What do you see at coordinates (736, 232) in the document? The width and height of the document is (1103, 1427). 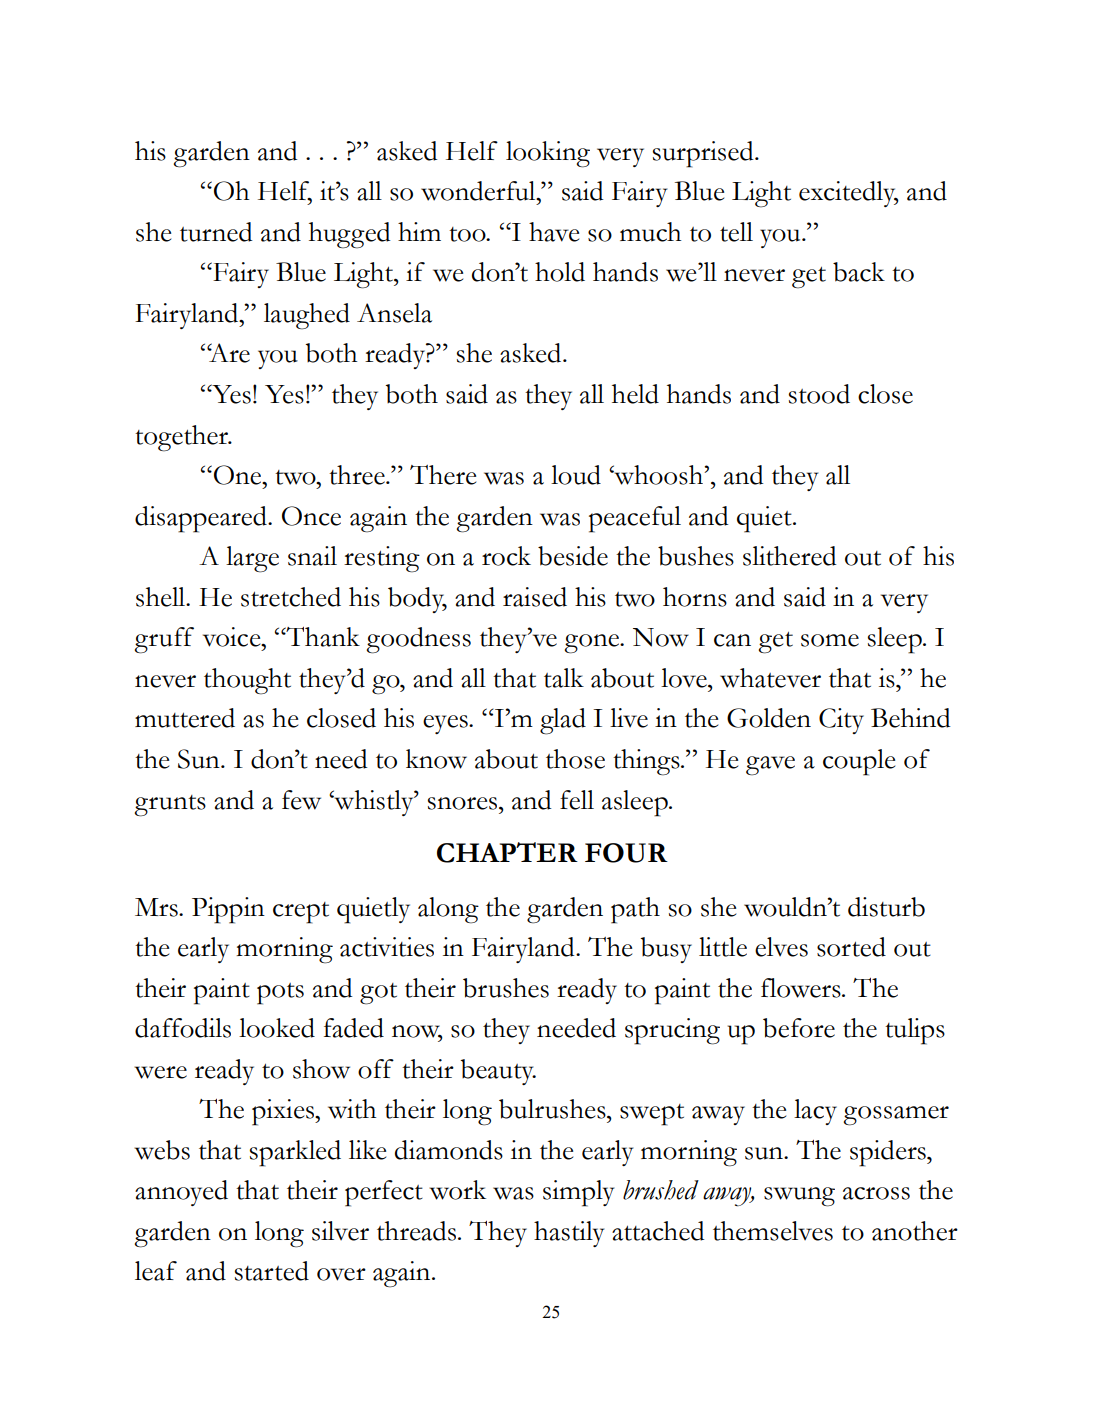 I see `tell` at bounding box center [736, 232].
